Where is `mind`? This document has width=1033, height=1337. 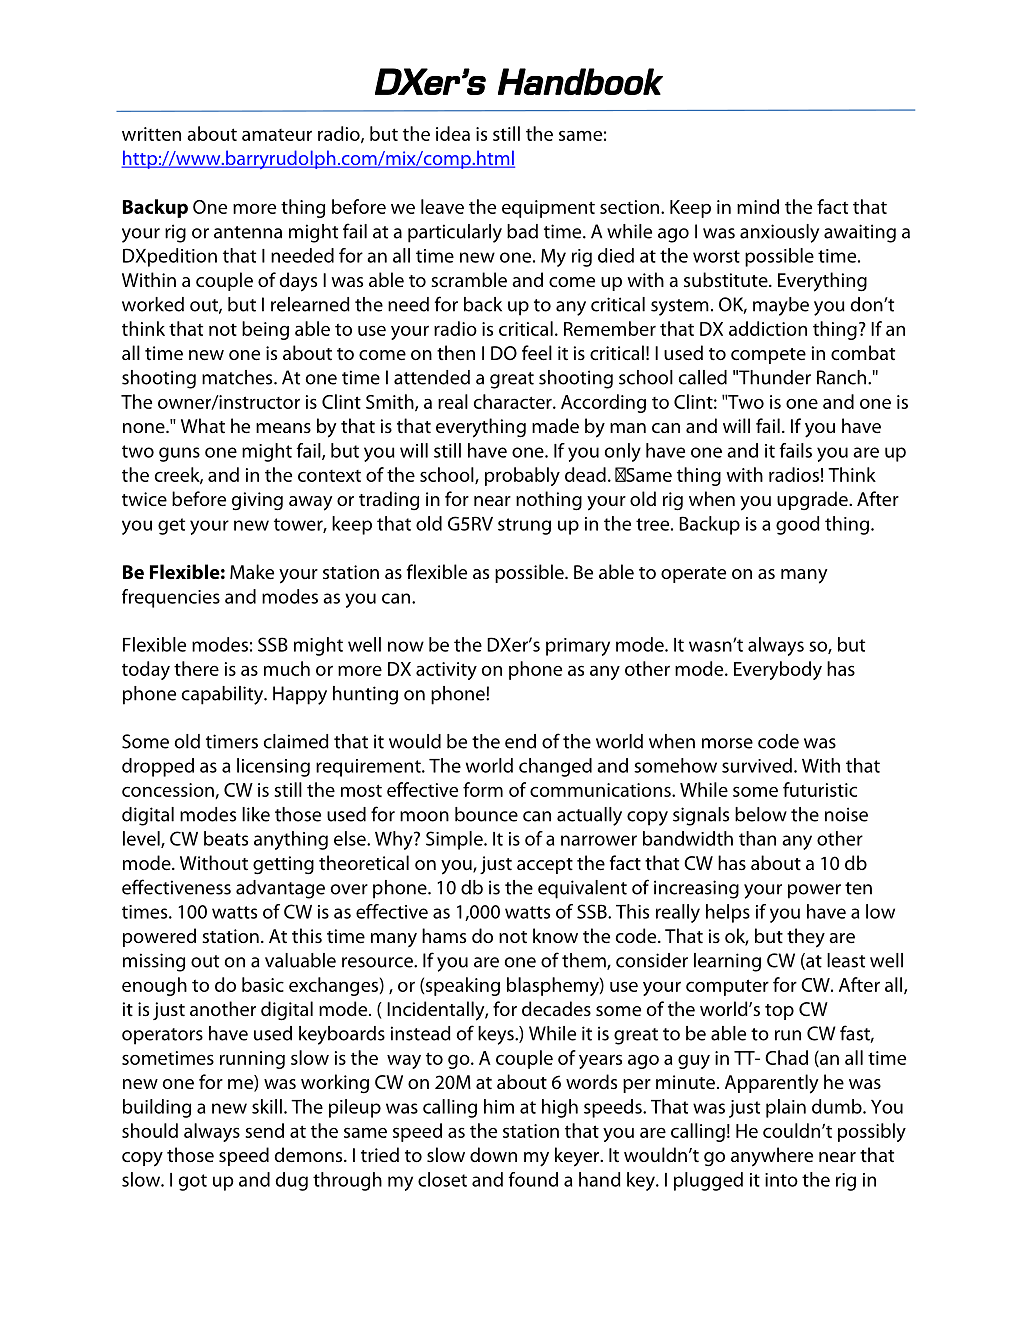
mind is located at coordinates (758, 206).
